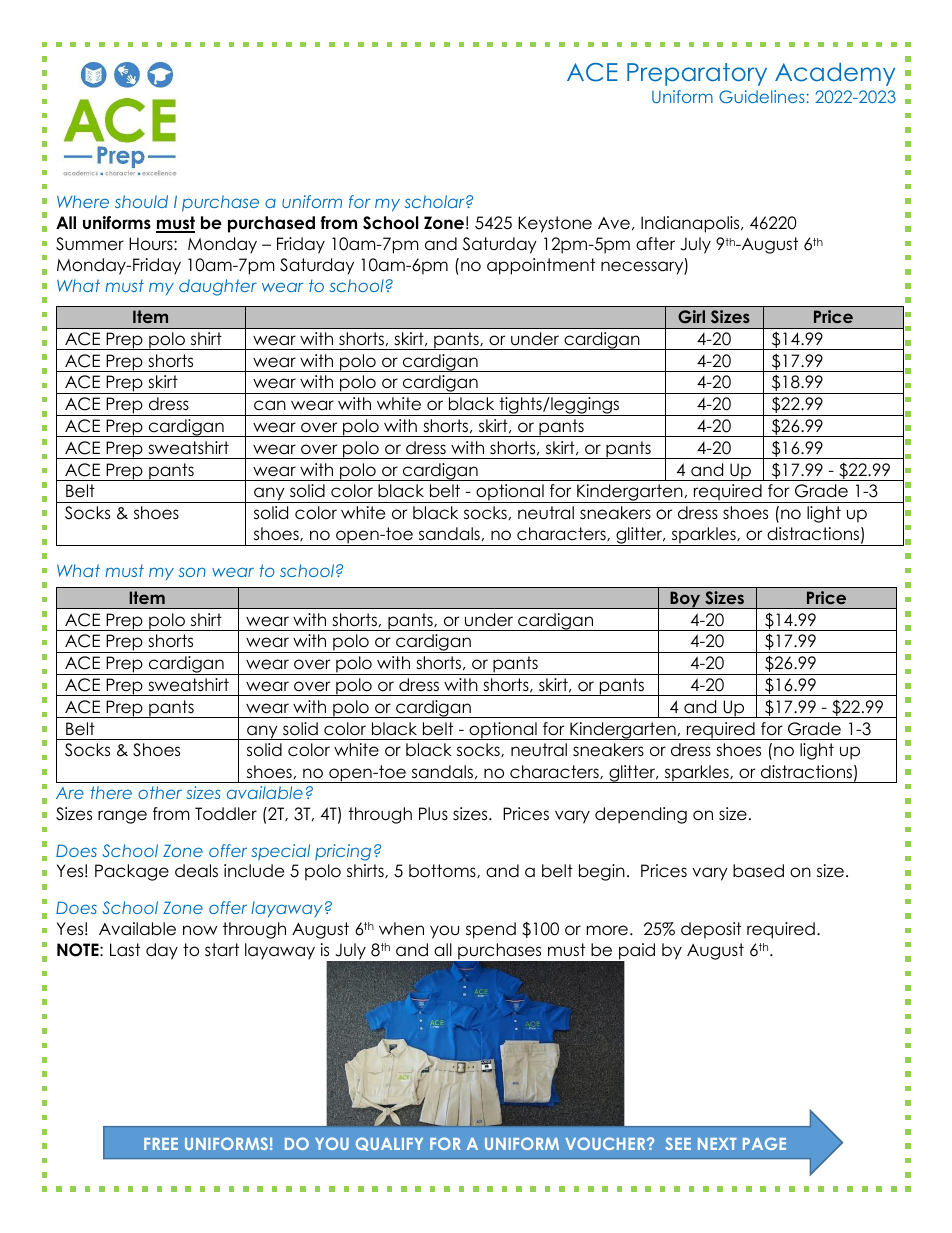 The height and width of the document is (1233, 952). What do you see at coordinates (763, 96) in the document?
I see `Guidelines` at bounding box center [763, 96].
